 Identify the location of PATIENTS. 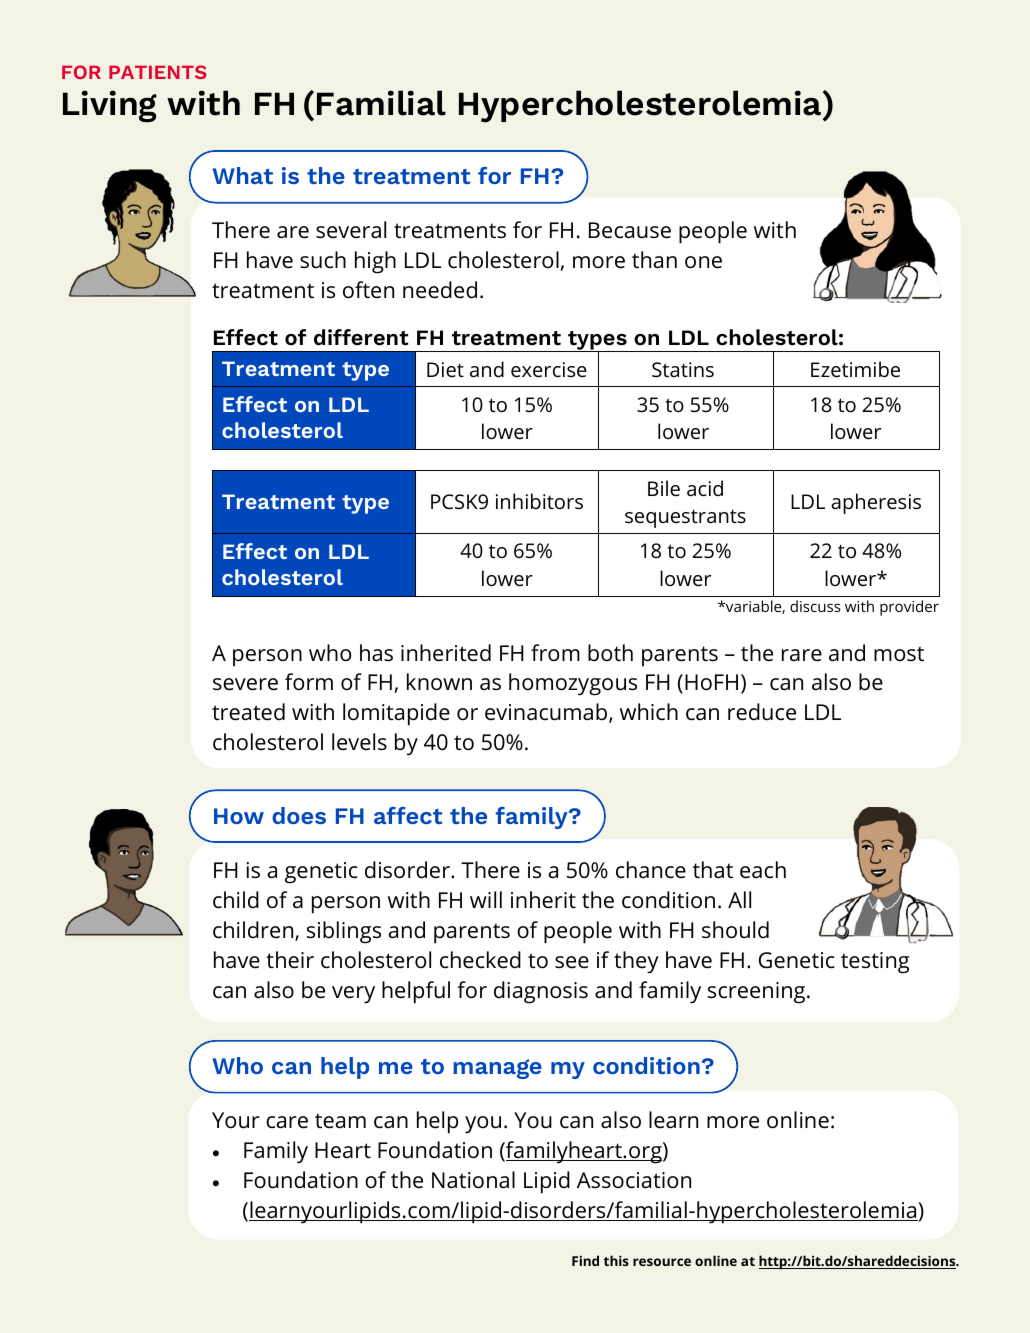
(157, 72).
